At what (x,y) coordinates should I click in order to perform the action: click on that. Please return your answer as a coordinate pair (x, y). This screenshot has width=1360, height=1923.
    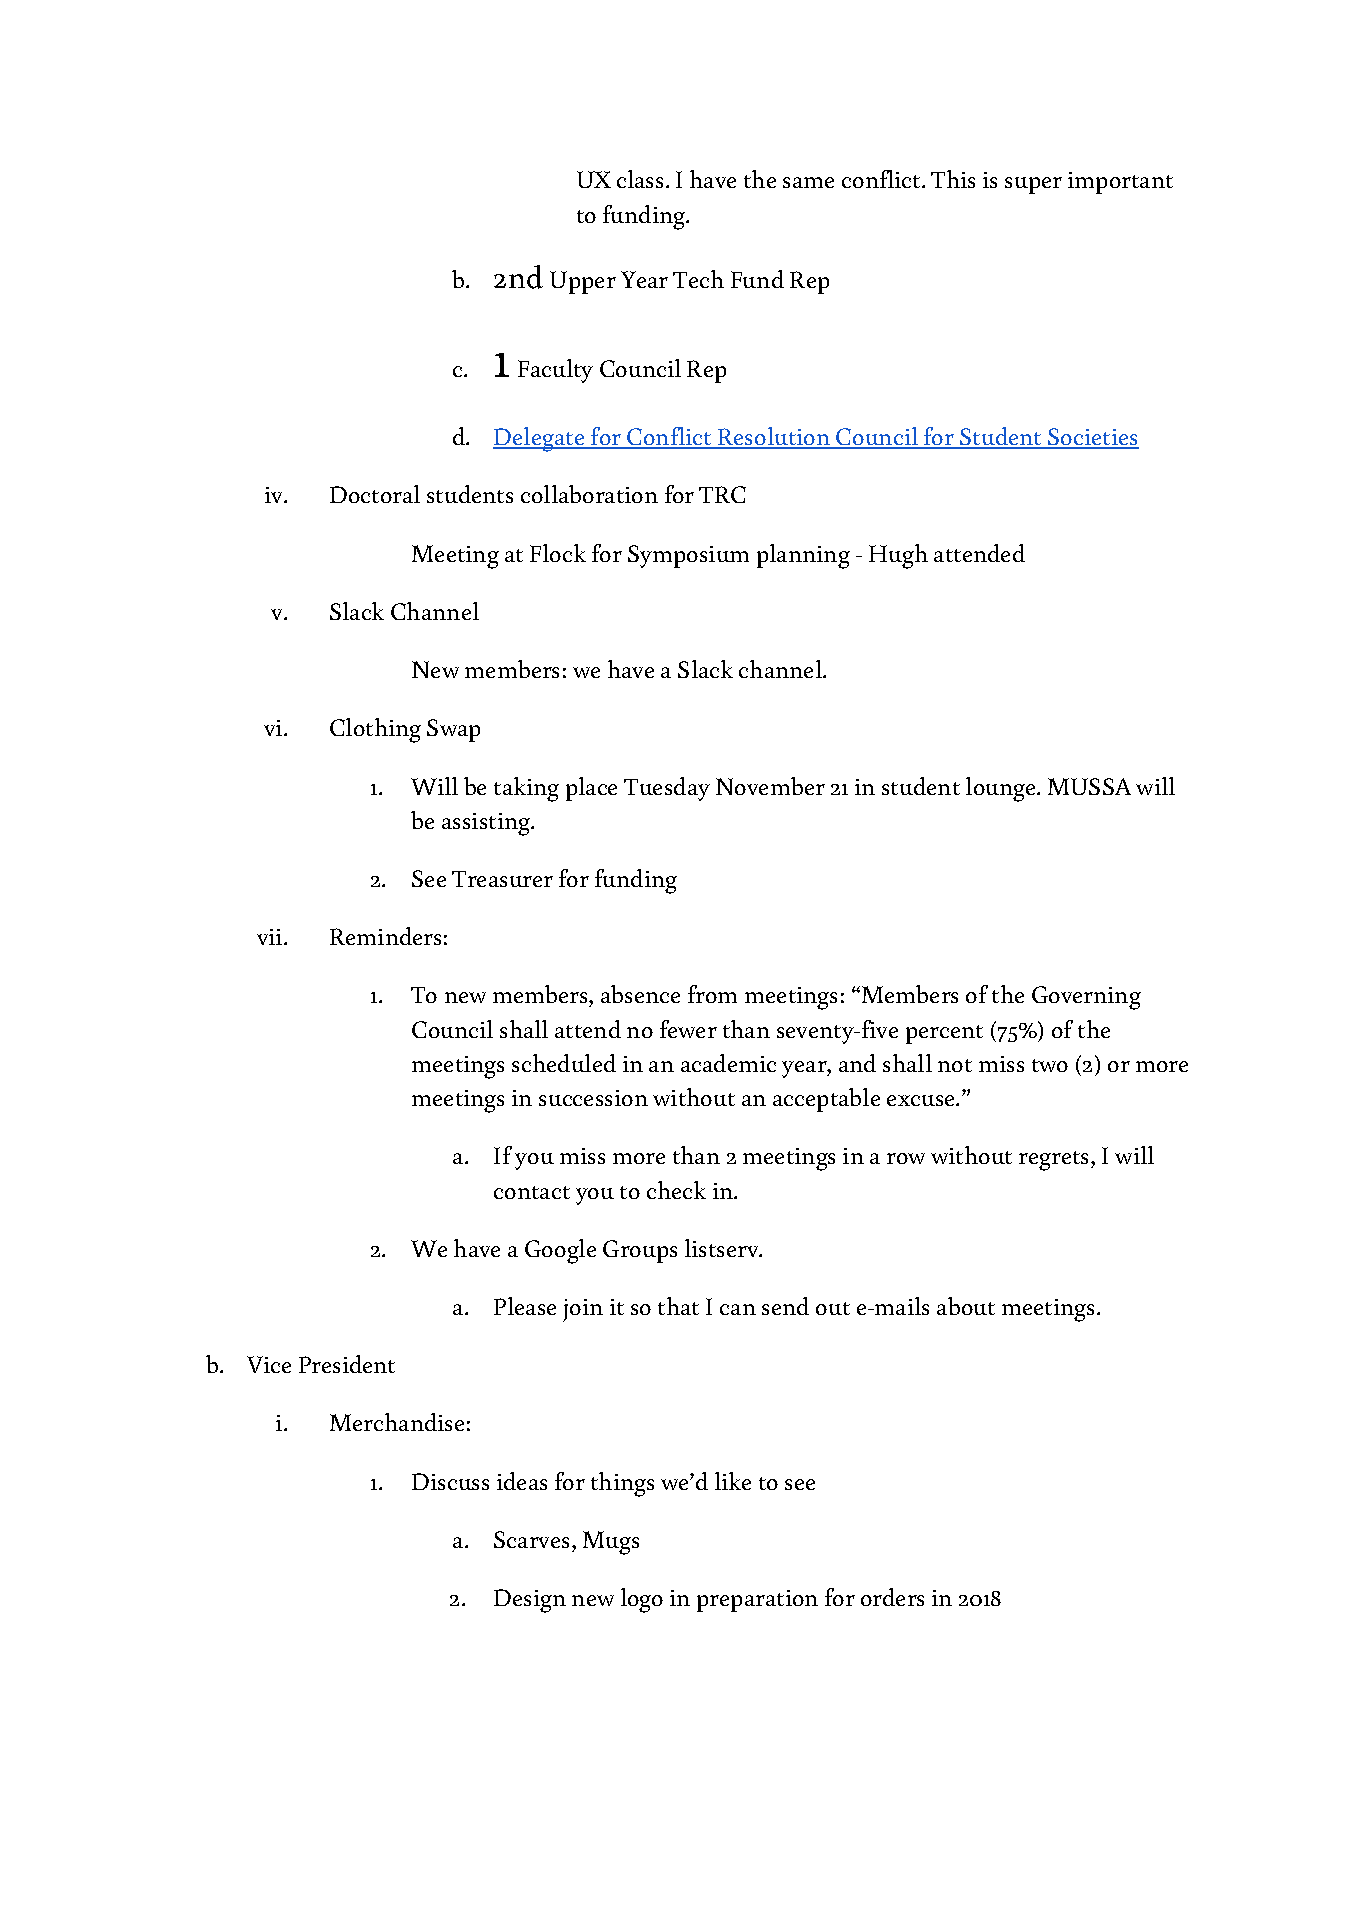
    Looking at the image, I should click on (678, 1306).
